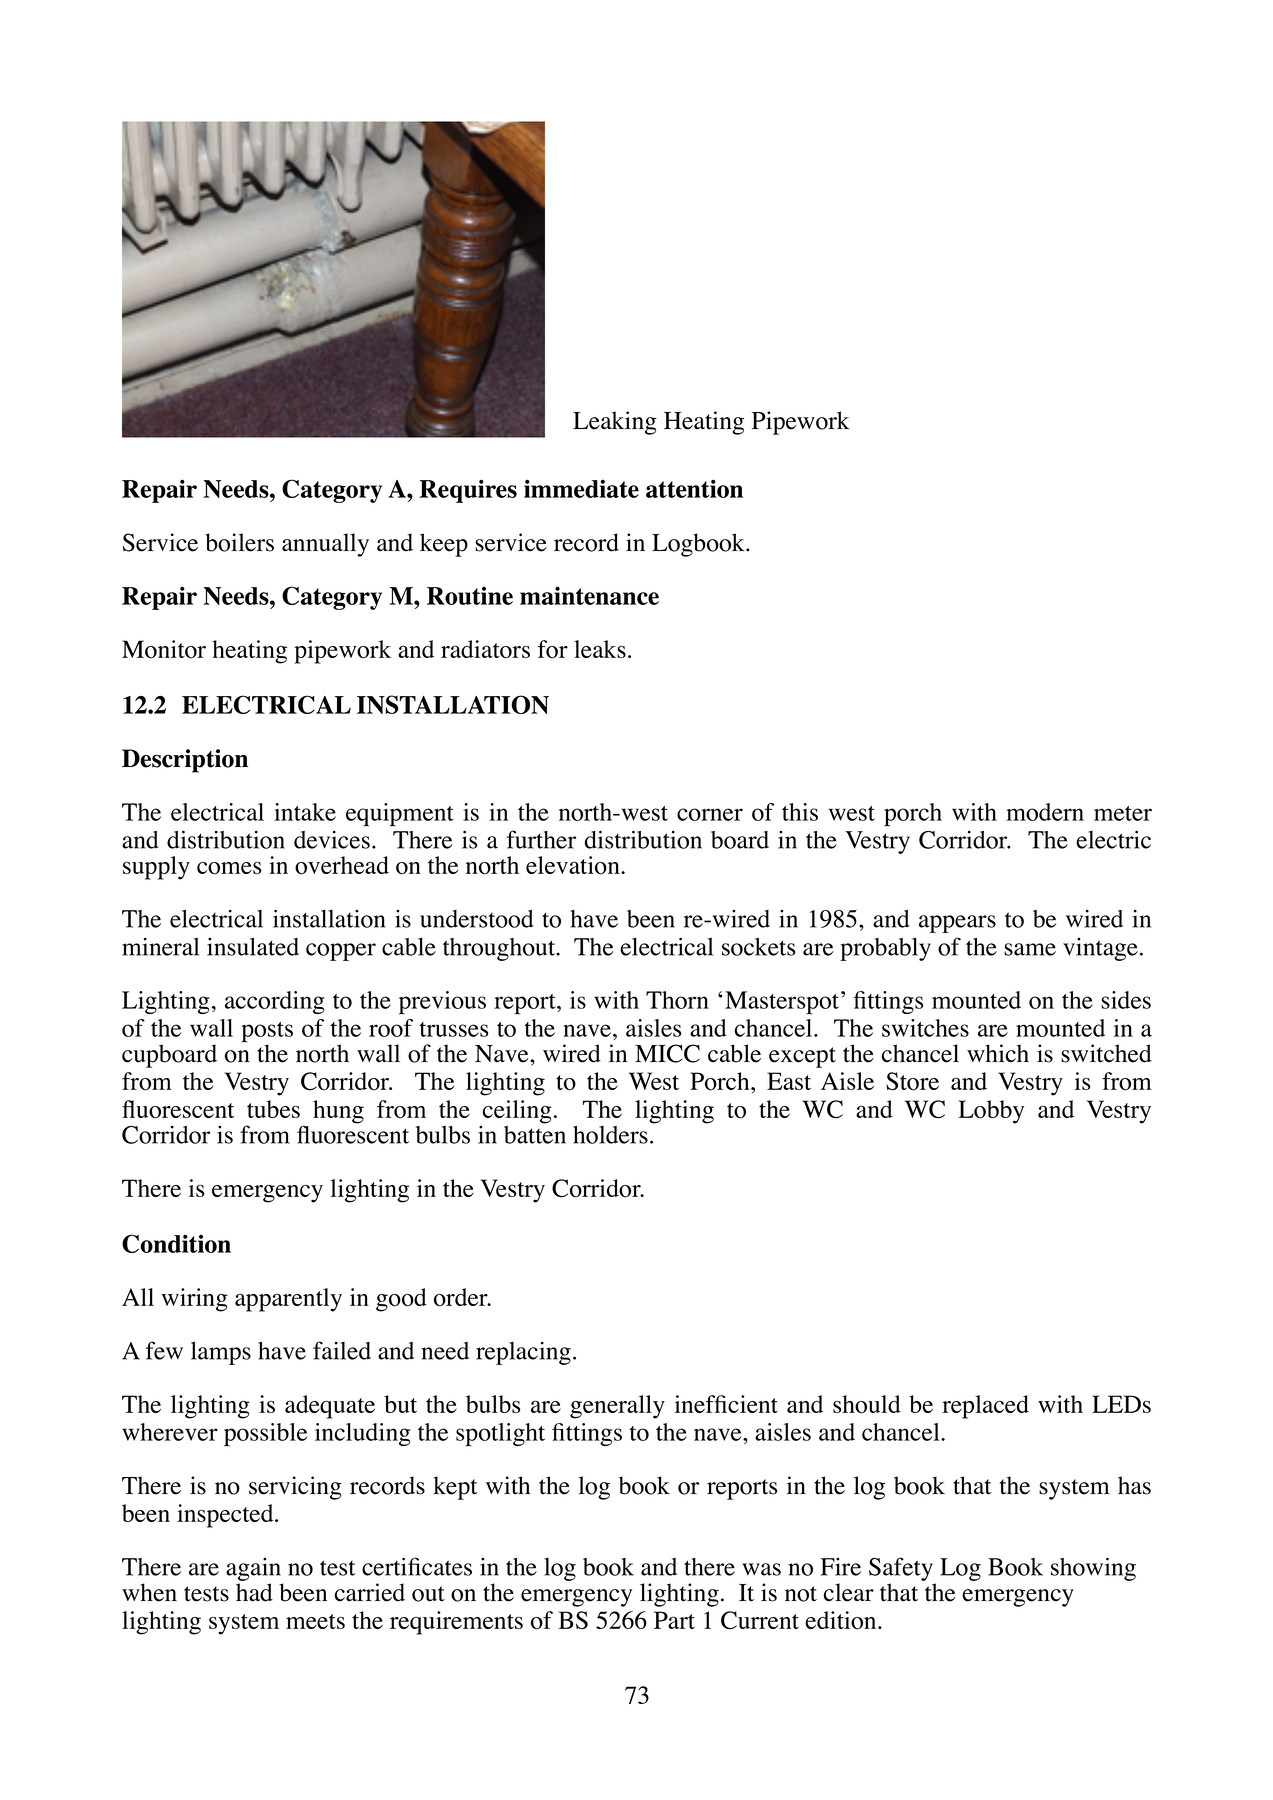 The image size is (1273, 1800). Describe the element at coordinates (267, 1033) in the image. I see `posts` at that location.
